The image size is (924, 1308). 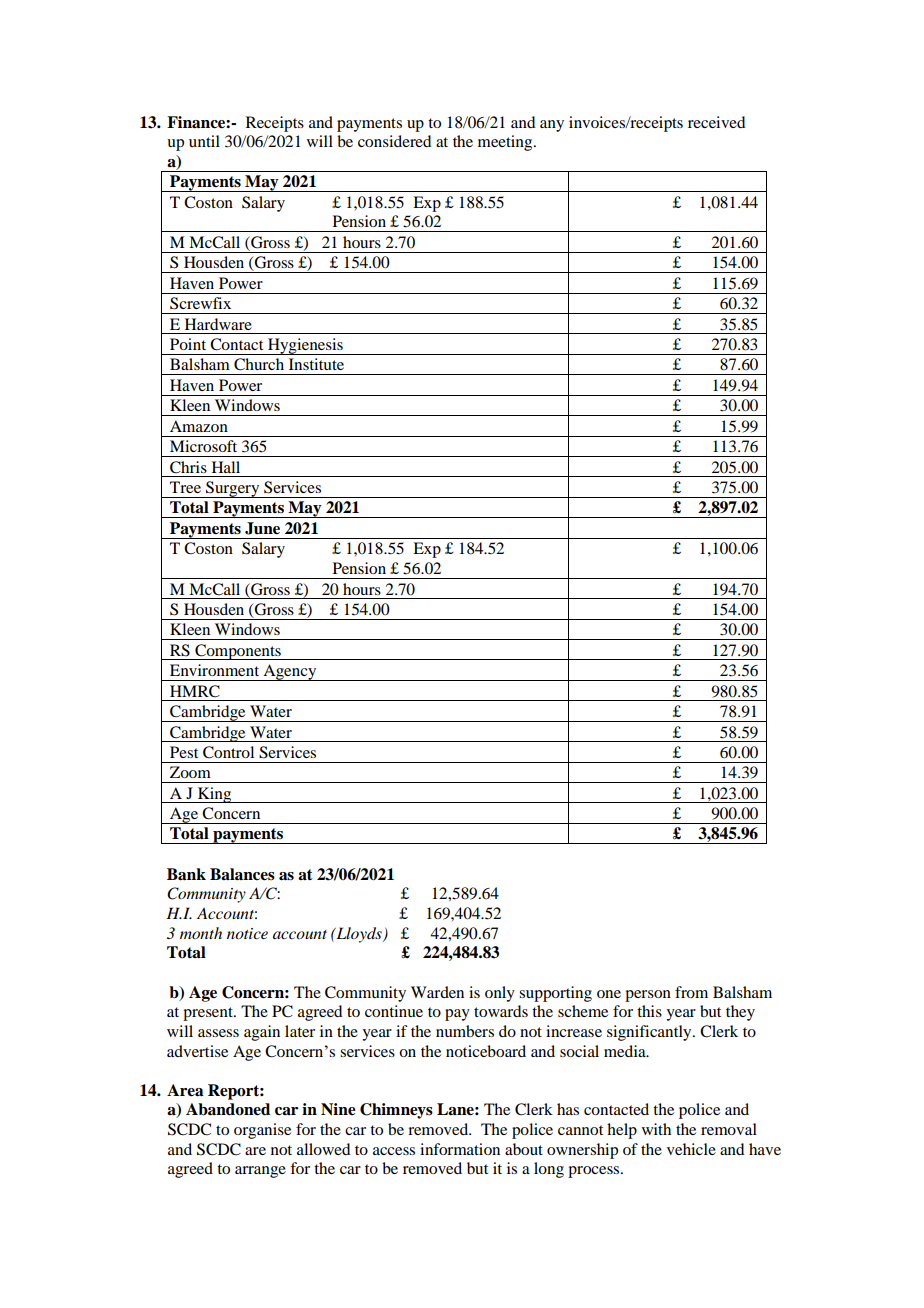 What do you see at coordinates (437, 992) in the screenshot?
I see `Warden` at bounding box center [437, 992].
